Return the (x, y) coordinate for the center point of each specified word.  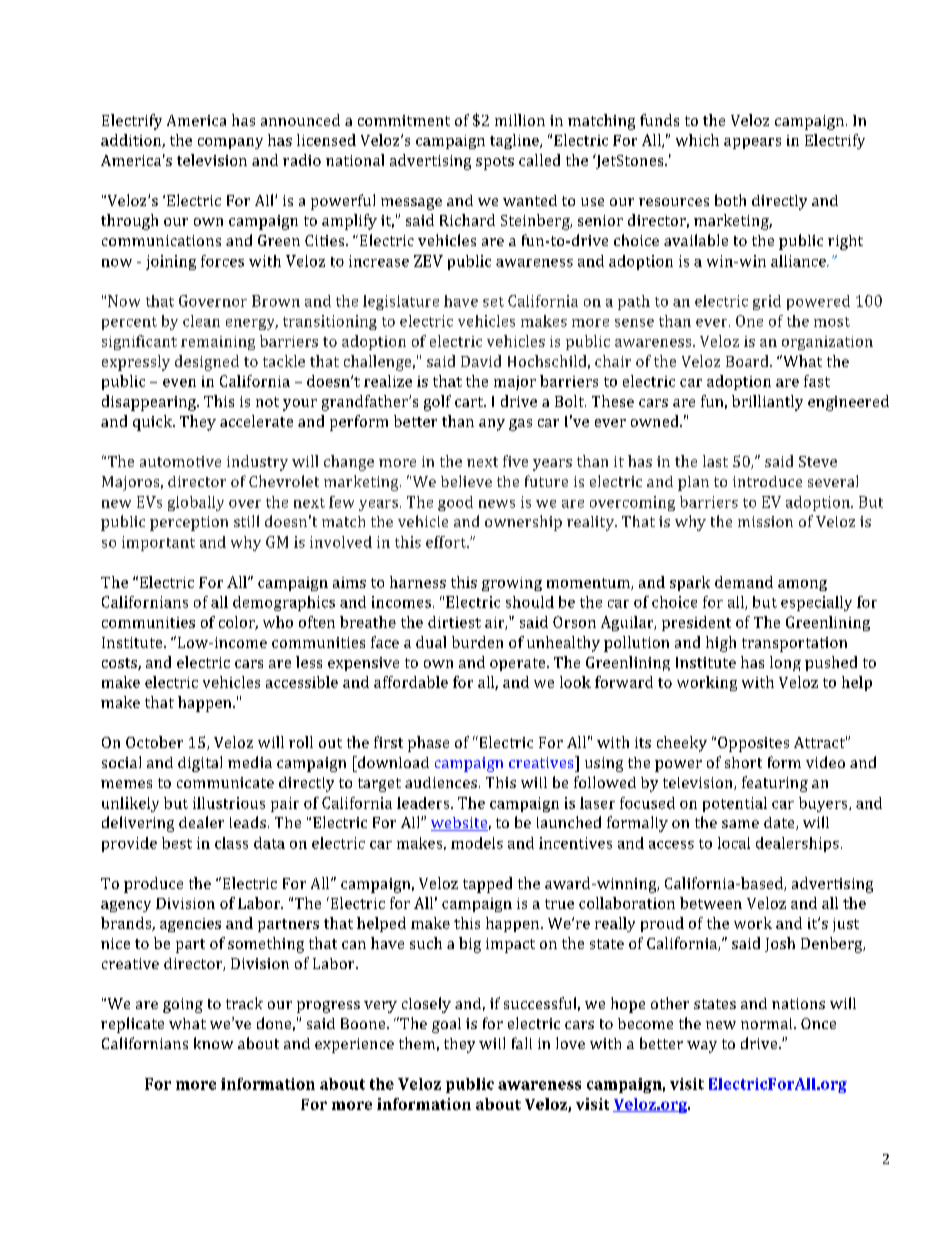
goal (446, 1025)
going (183, 1005)
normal (768, 1023)
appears (752, 143)
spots (495, 163)
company (230, 143)
